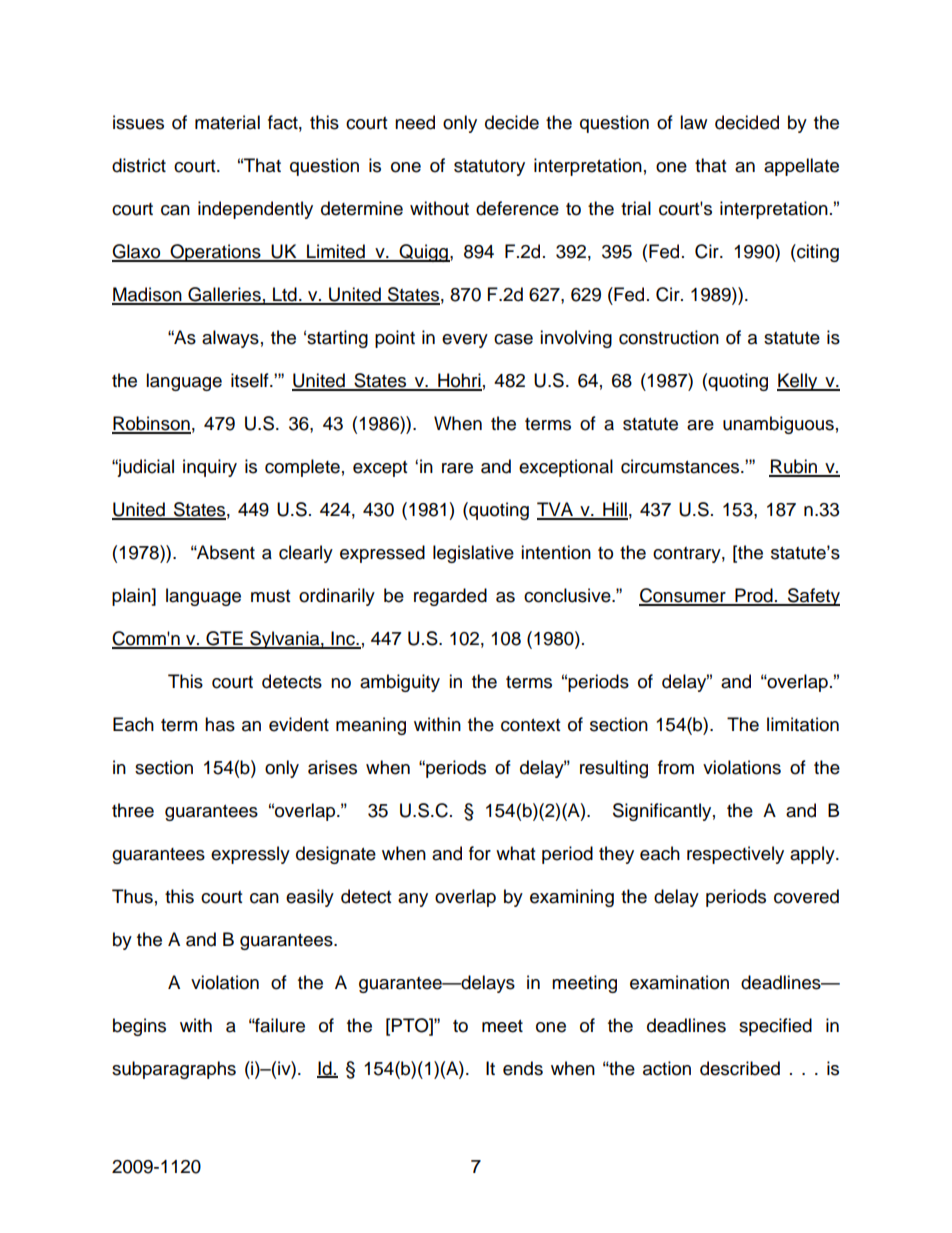 This document has width=952, height=1233. What do you see at coordinates (693, 122) in the document?
I see `law` at bounding box center [693, 122].
